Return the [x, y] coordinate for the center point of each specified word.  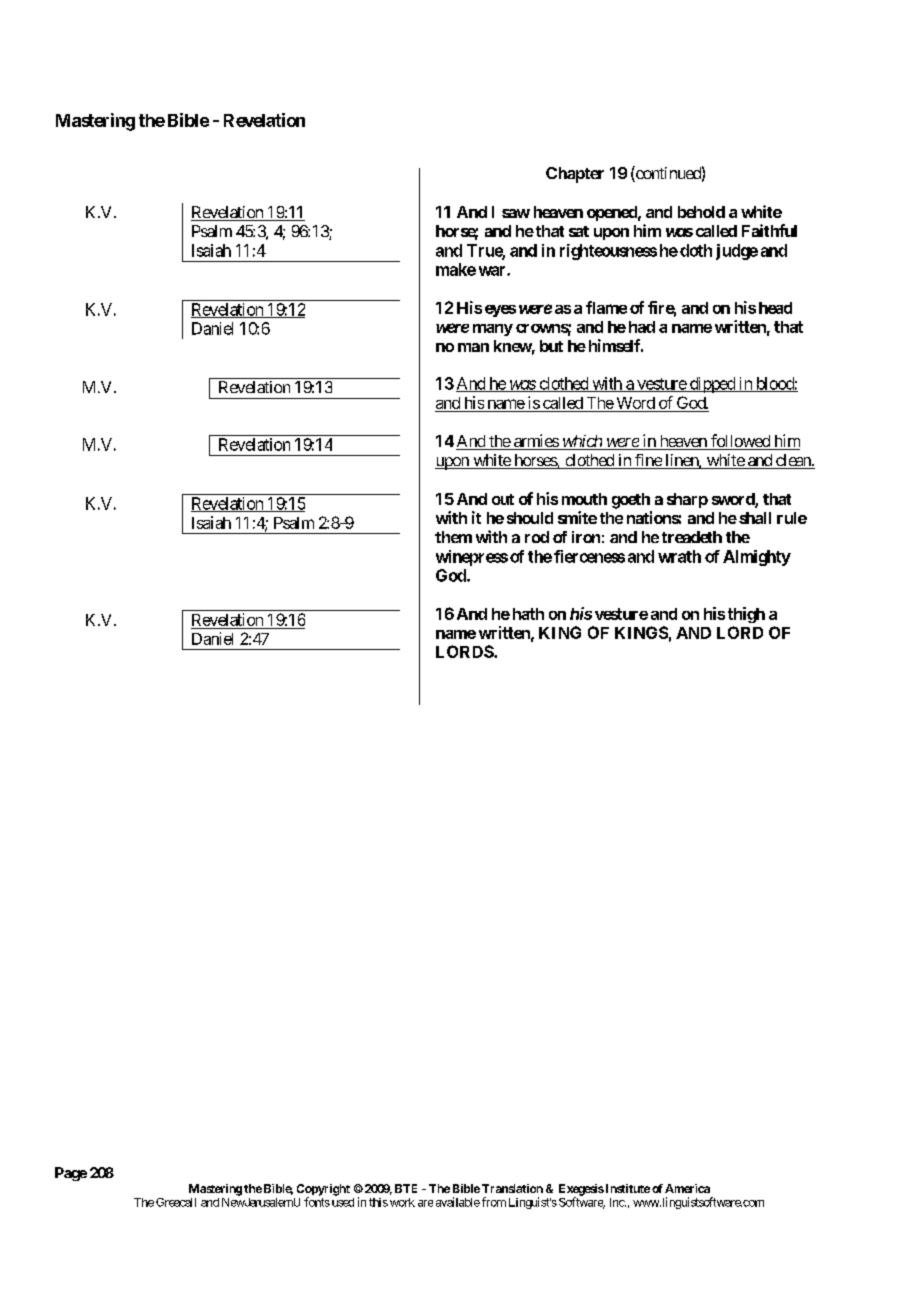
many [493, 330]
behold [701, 212]
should [530, 518]
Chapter [575, 175]
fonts [317, 1202]
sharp [687, 500]
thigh [746, 615]
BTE [406, 1188]
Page [71, 1174]
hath [526, 614]
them [453, 537]
